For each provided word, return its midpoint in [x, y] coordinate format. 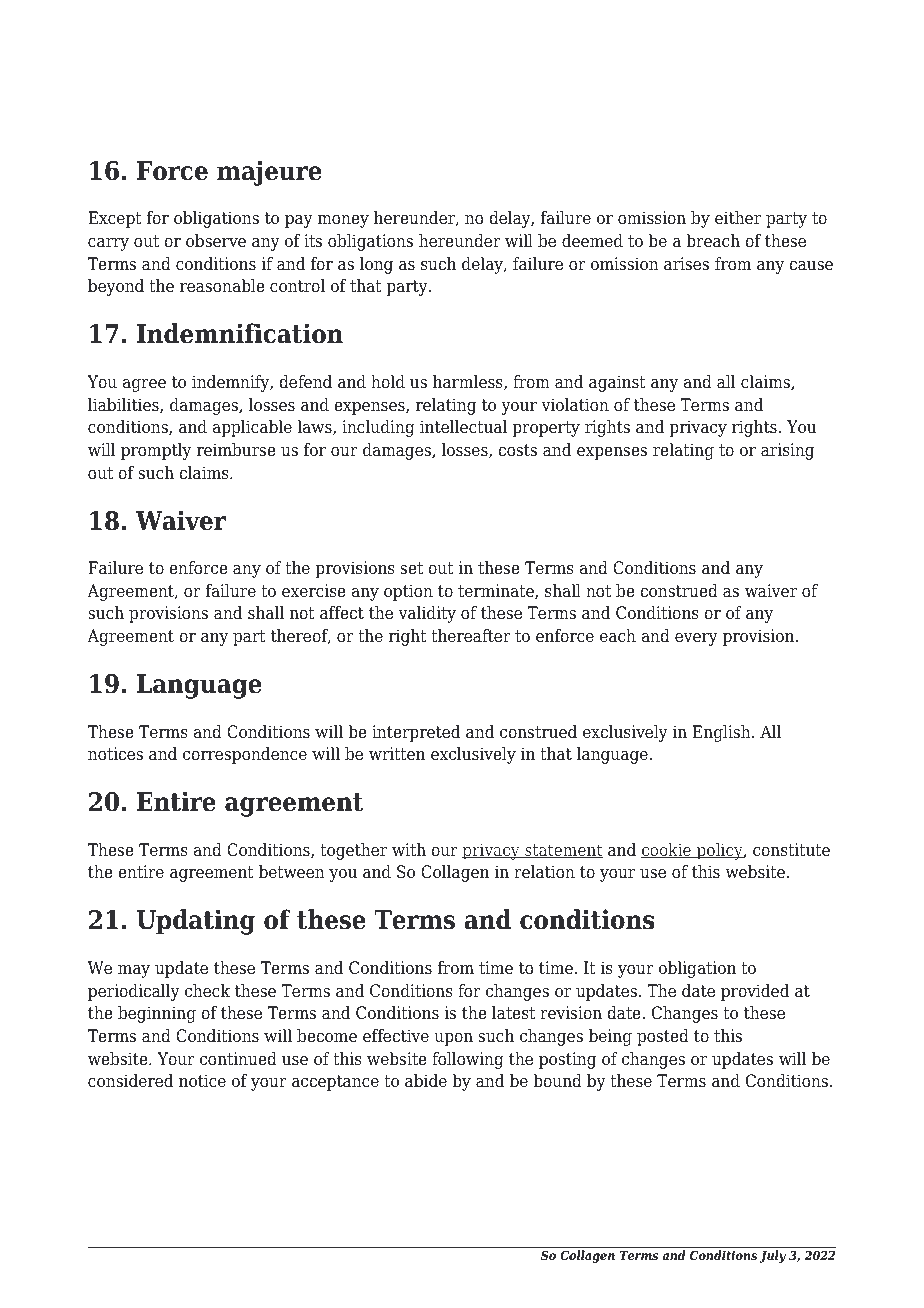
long [376, 265]
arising [787, 451]
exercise [314, 591]
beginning [157, 1014]
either [738, 218]
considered [130, 1081]
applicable [252, 428]
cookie [667, 850]
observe [216, 241]
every [696, 639]
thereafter [471, 636]
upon [453, 1039]
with [409, 849]
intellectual [463, 427]
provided [755, 992]
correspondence [245, 755]
